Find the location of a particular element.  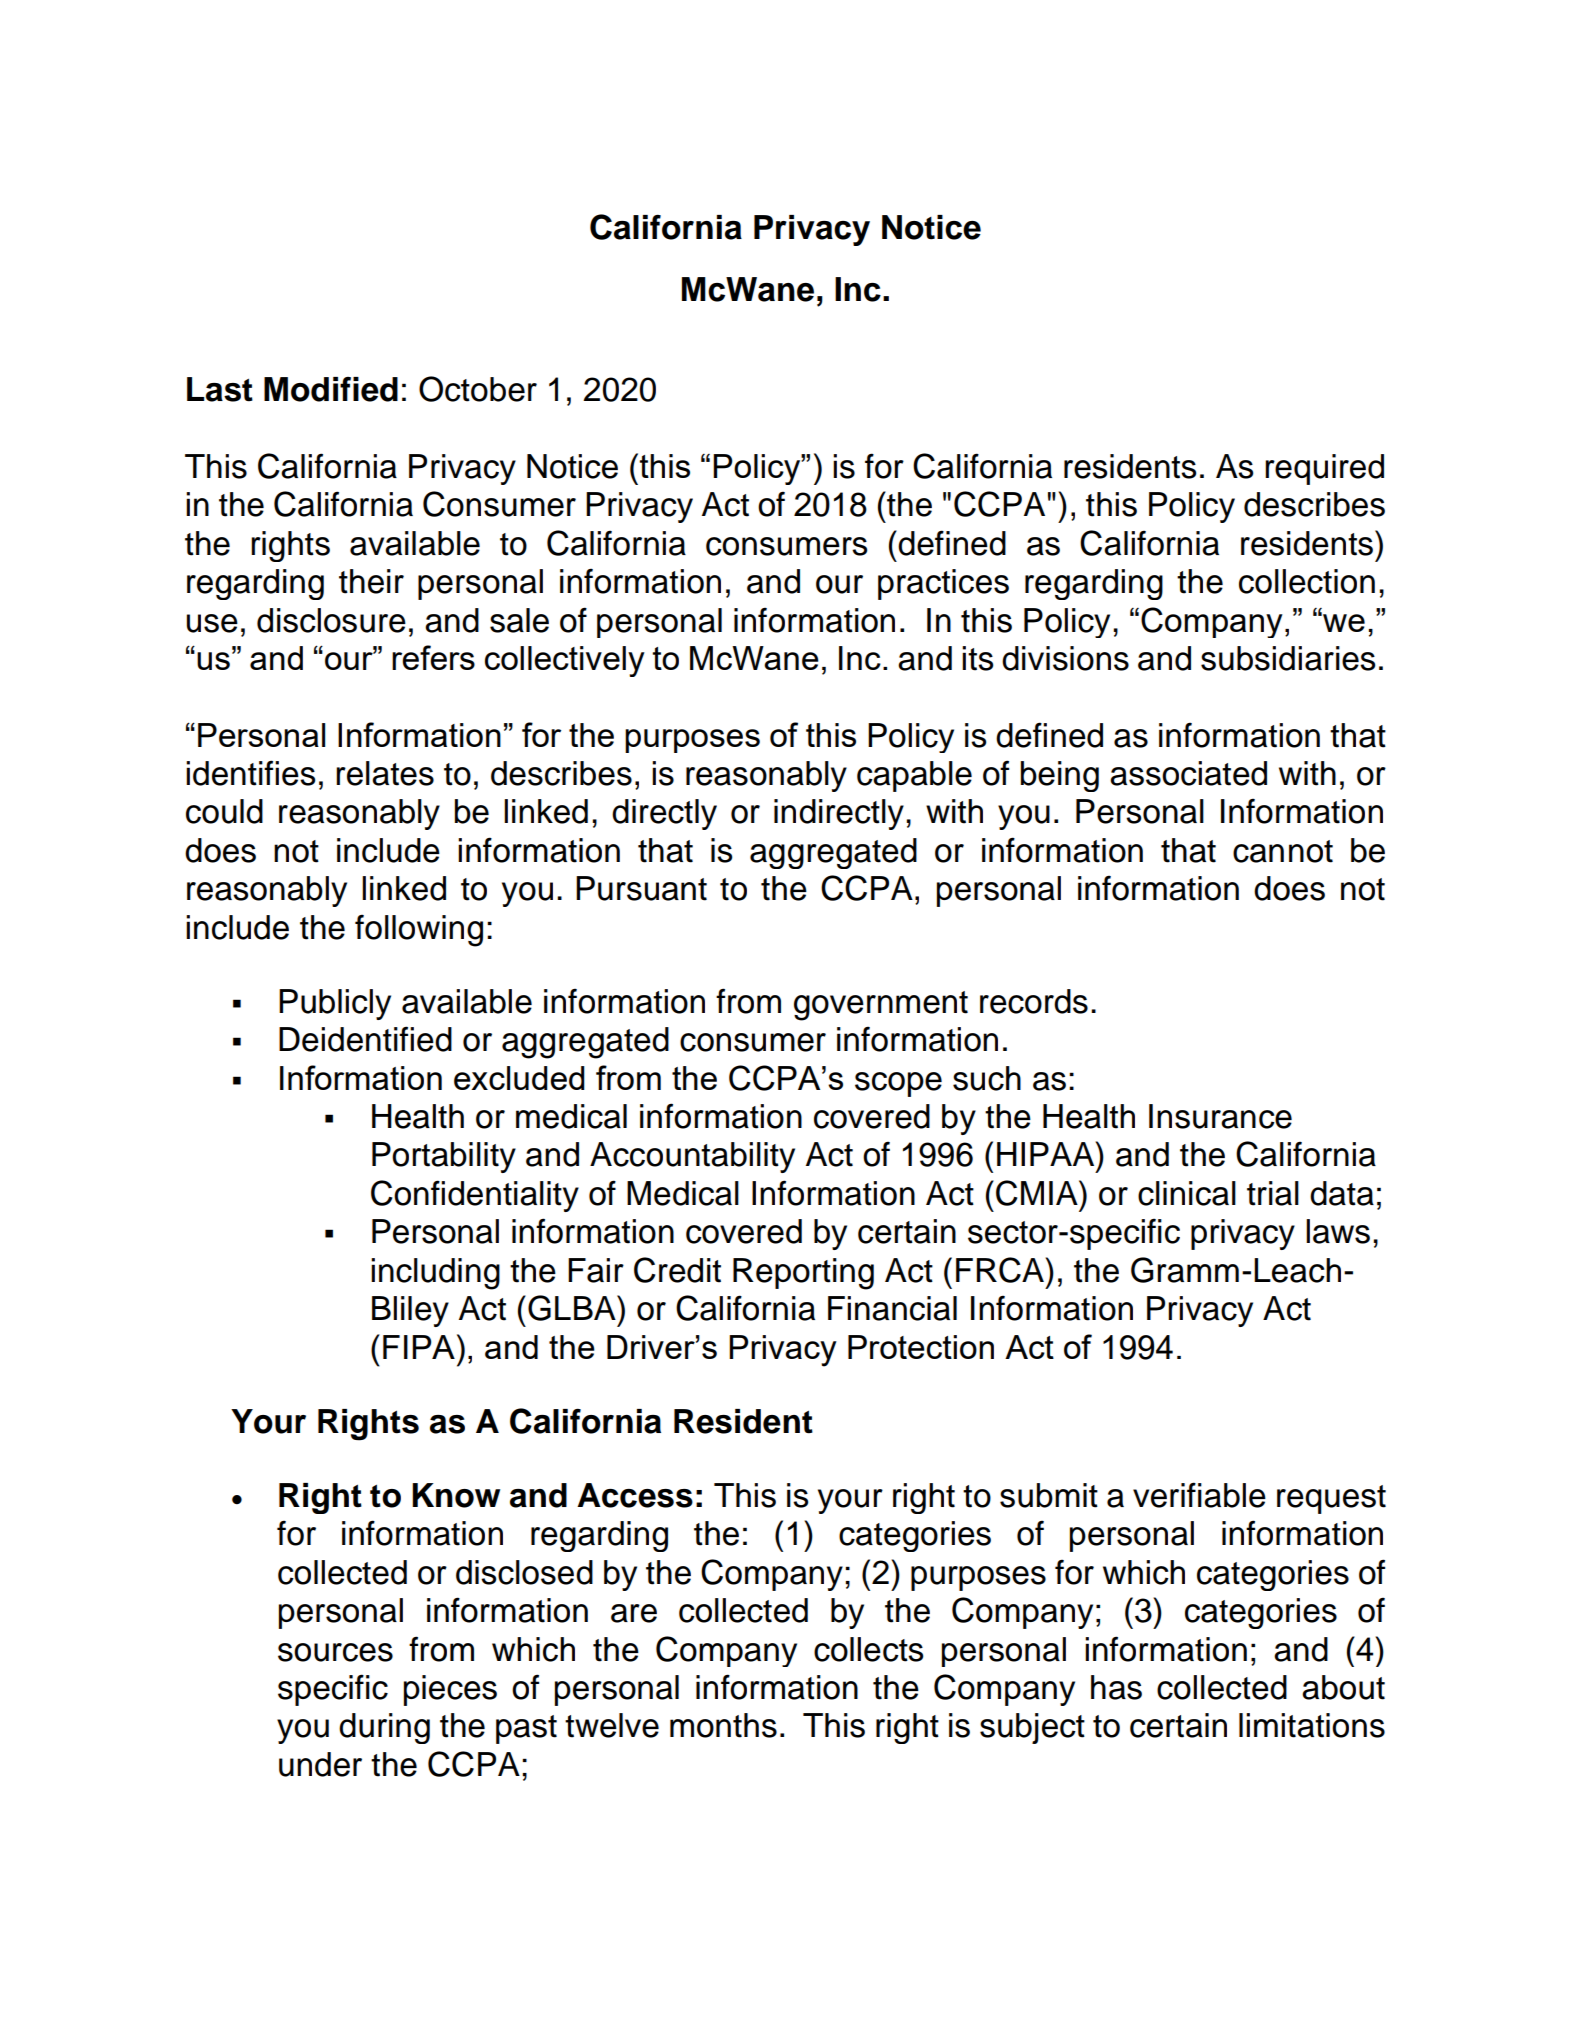

following is located at coordinates (419, 930).
